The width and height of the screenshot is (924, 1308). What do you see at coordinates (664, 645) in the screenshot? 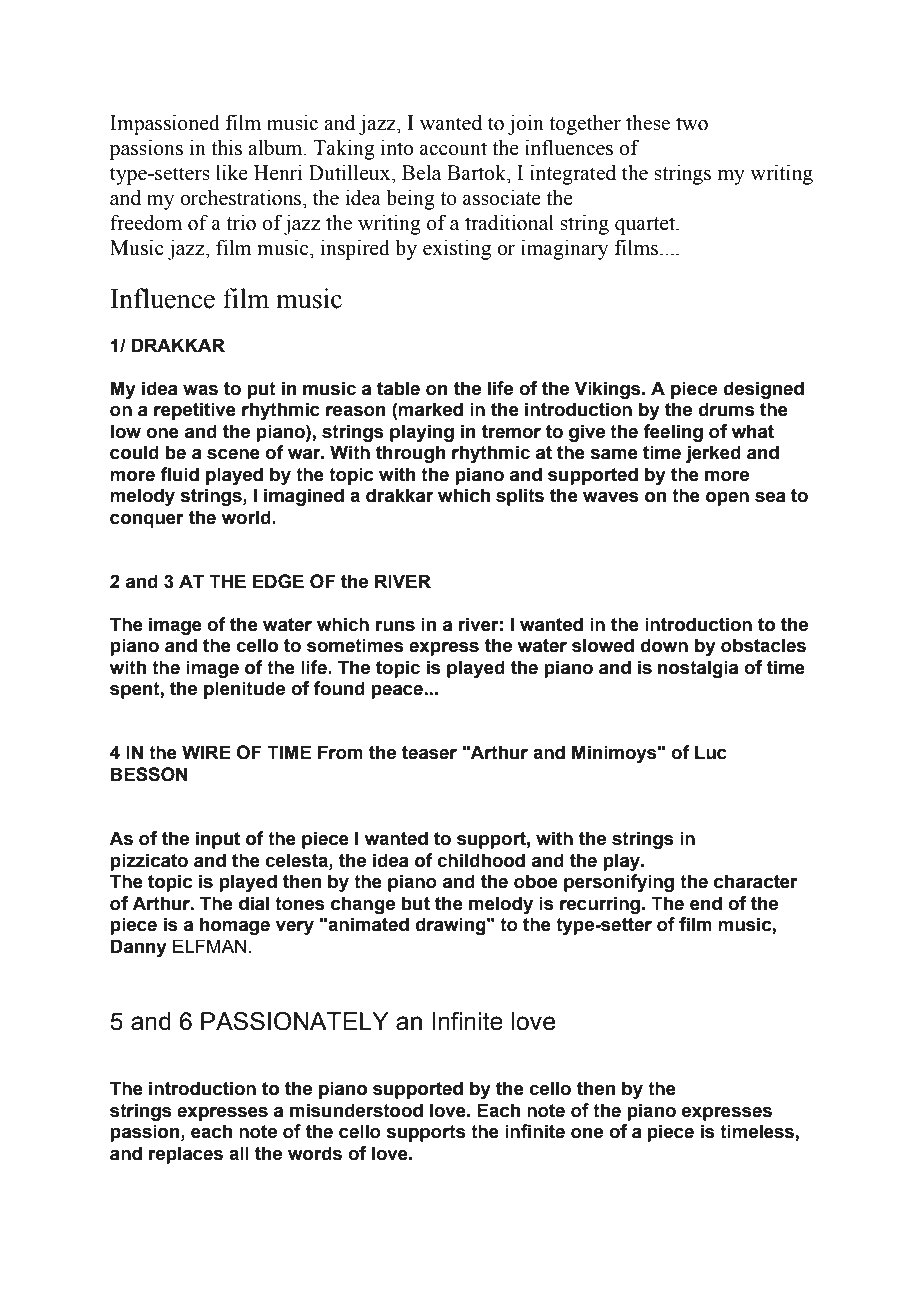
I see `down` at bounding box center [664, 645].
